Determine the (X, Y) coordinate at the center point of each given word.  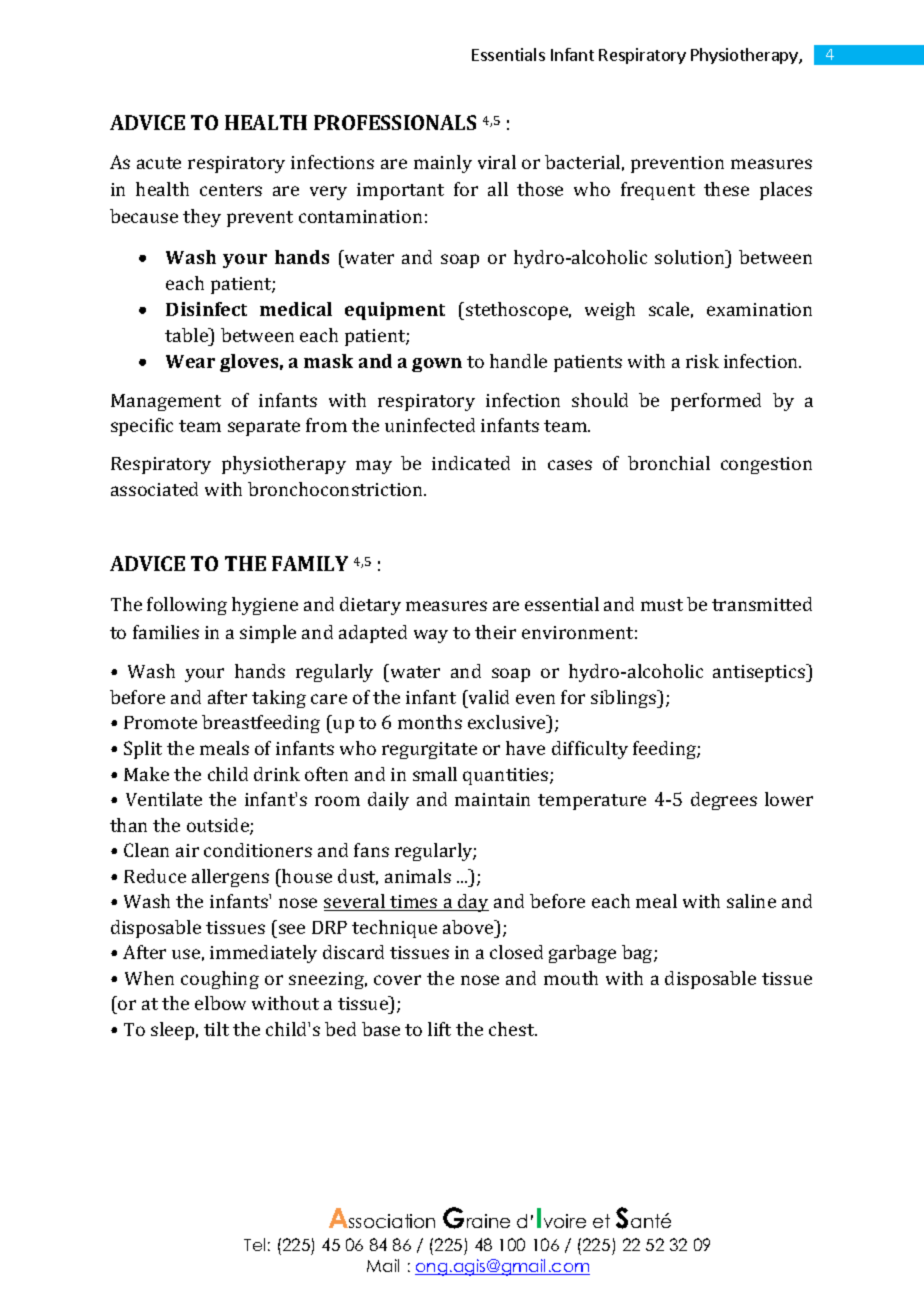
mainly (443, 164)
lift (439, 1029)
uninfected (430, 425)
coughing (220, 980)
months (430, 722)
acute (159, 163)
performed (716, 402)
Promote (160, 722)
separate (264, 428)
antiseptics (760, 673)
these (726, 189)
